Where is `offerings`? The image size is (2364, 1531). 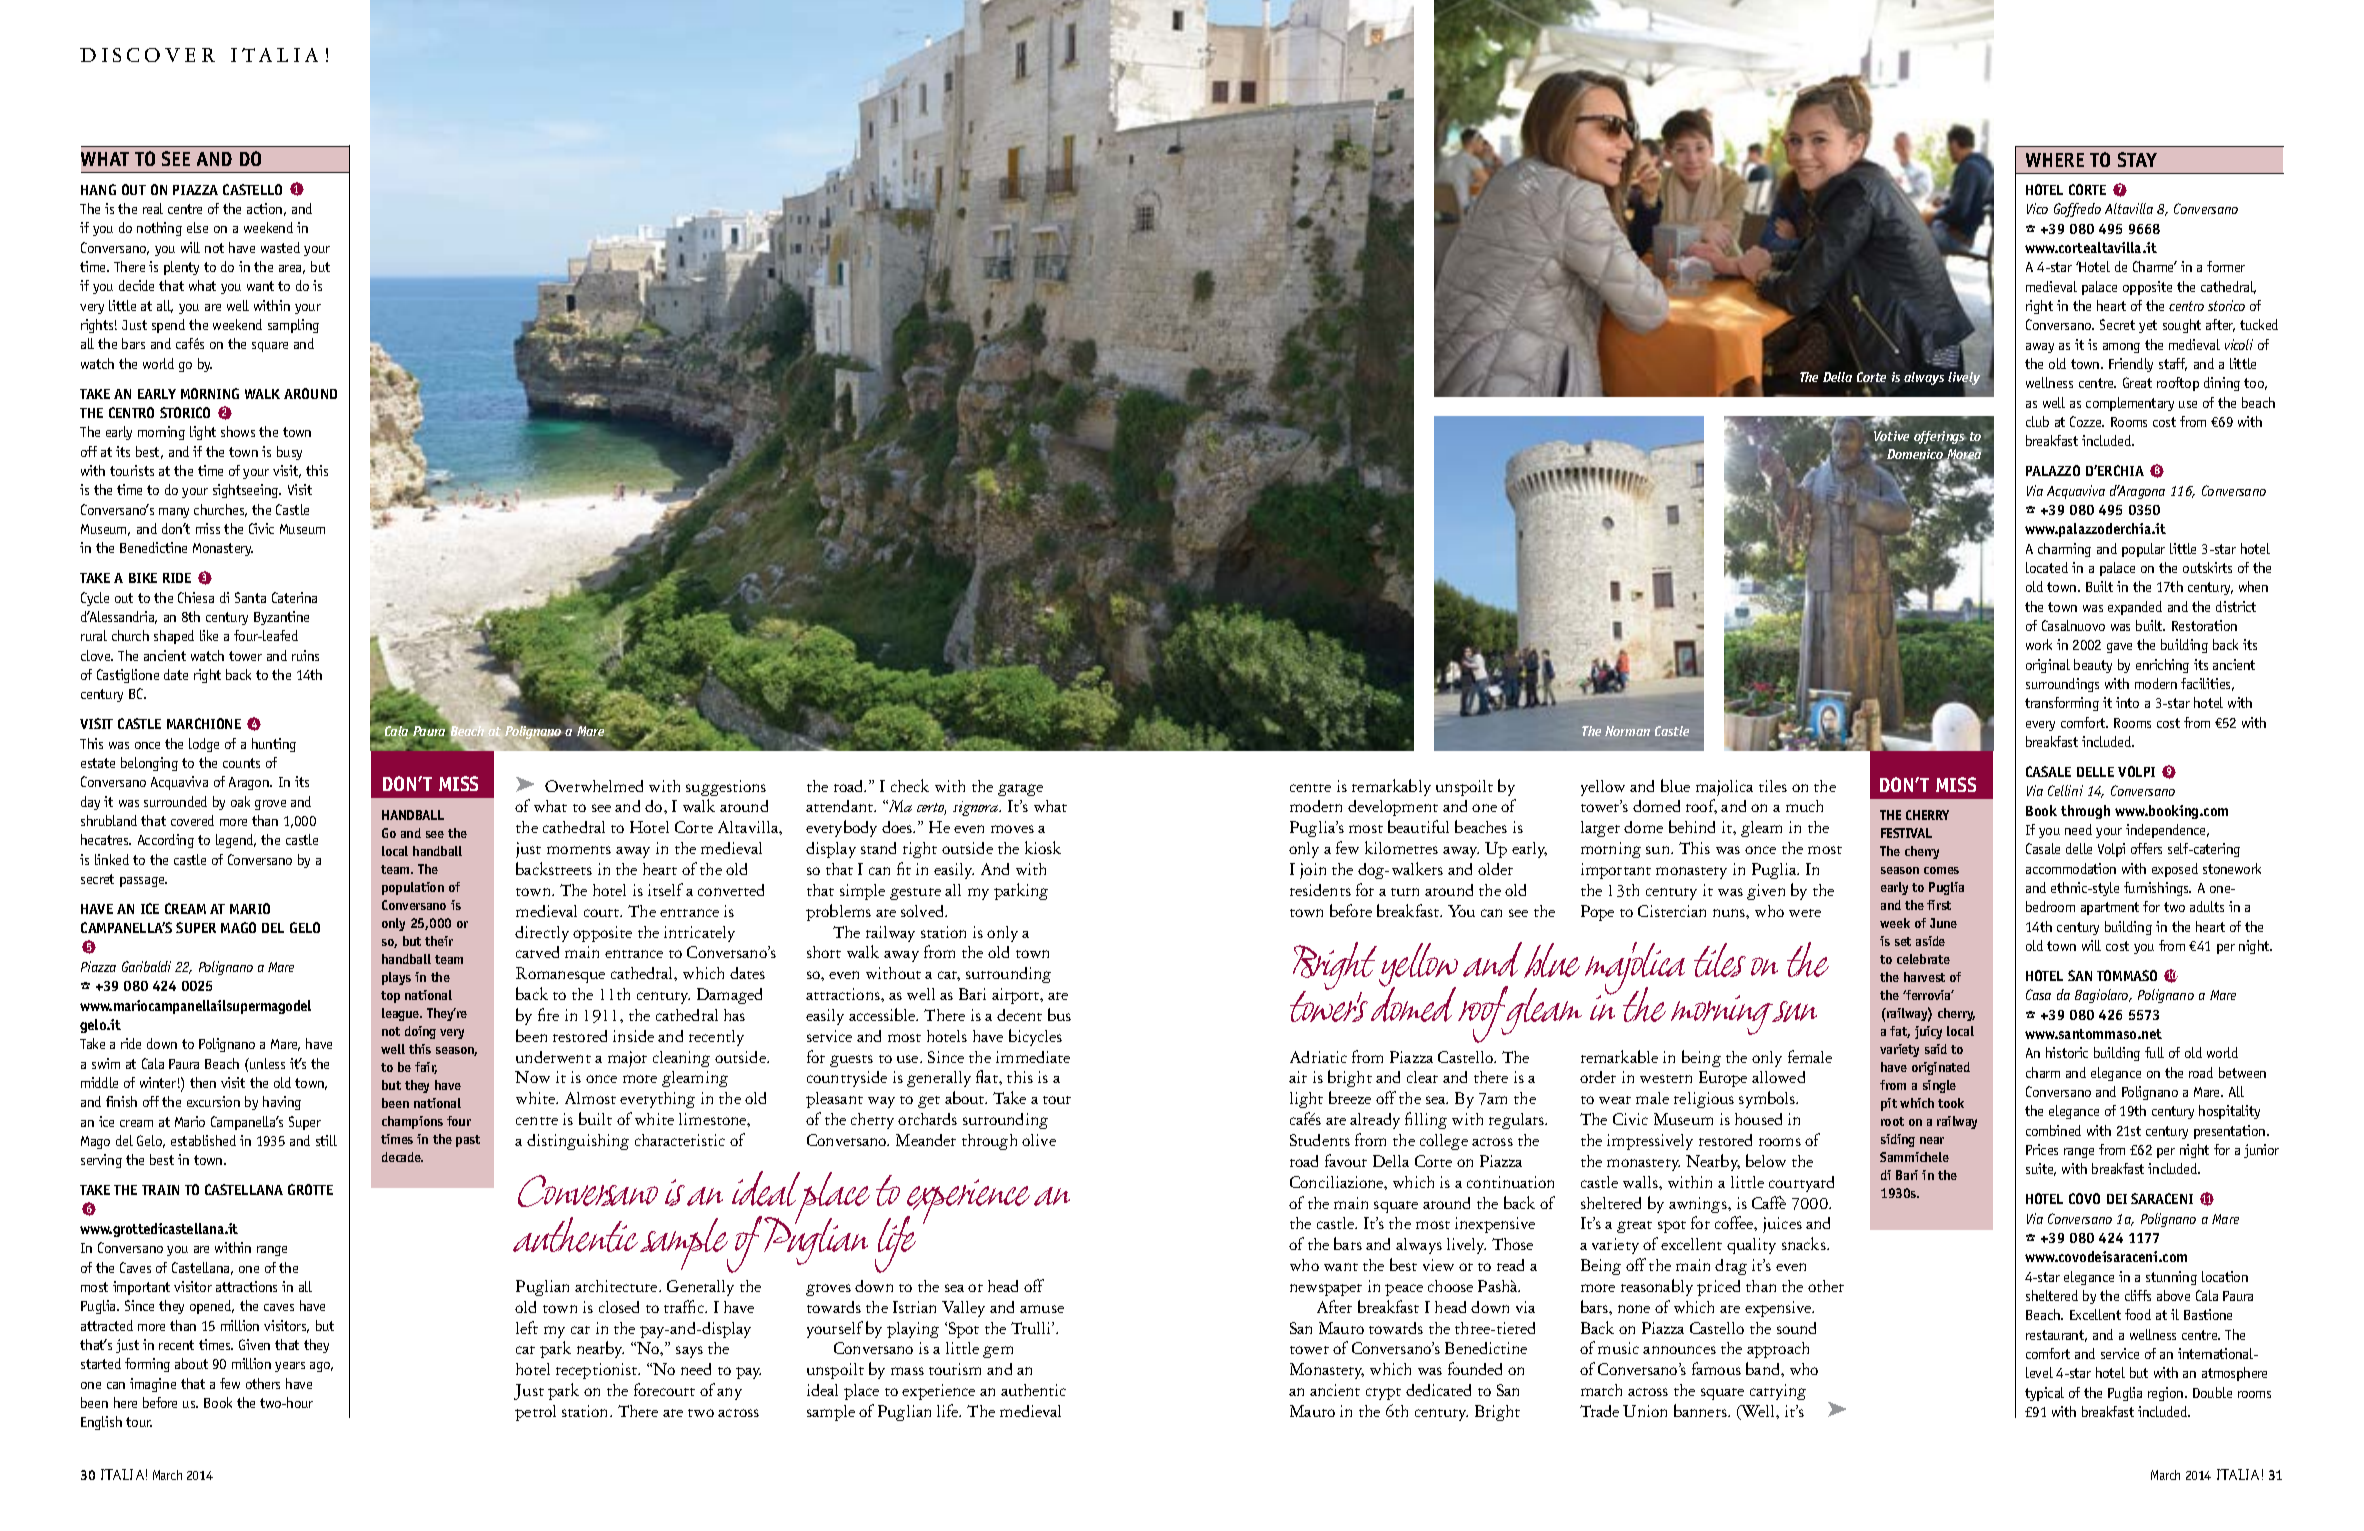 offerings is located at coordinates (1940, 439).
